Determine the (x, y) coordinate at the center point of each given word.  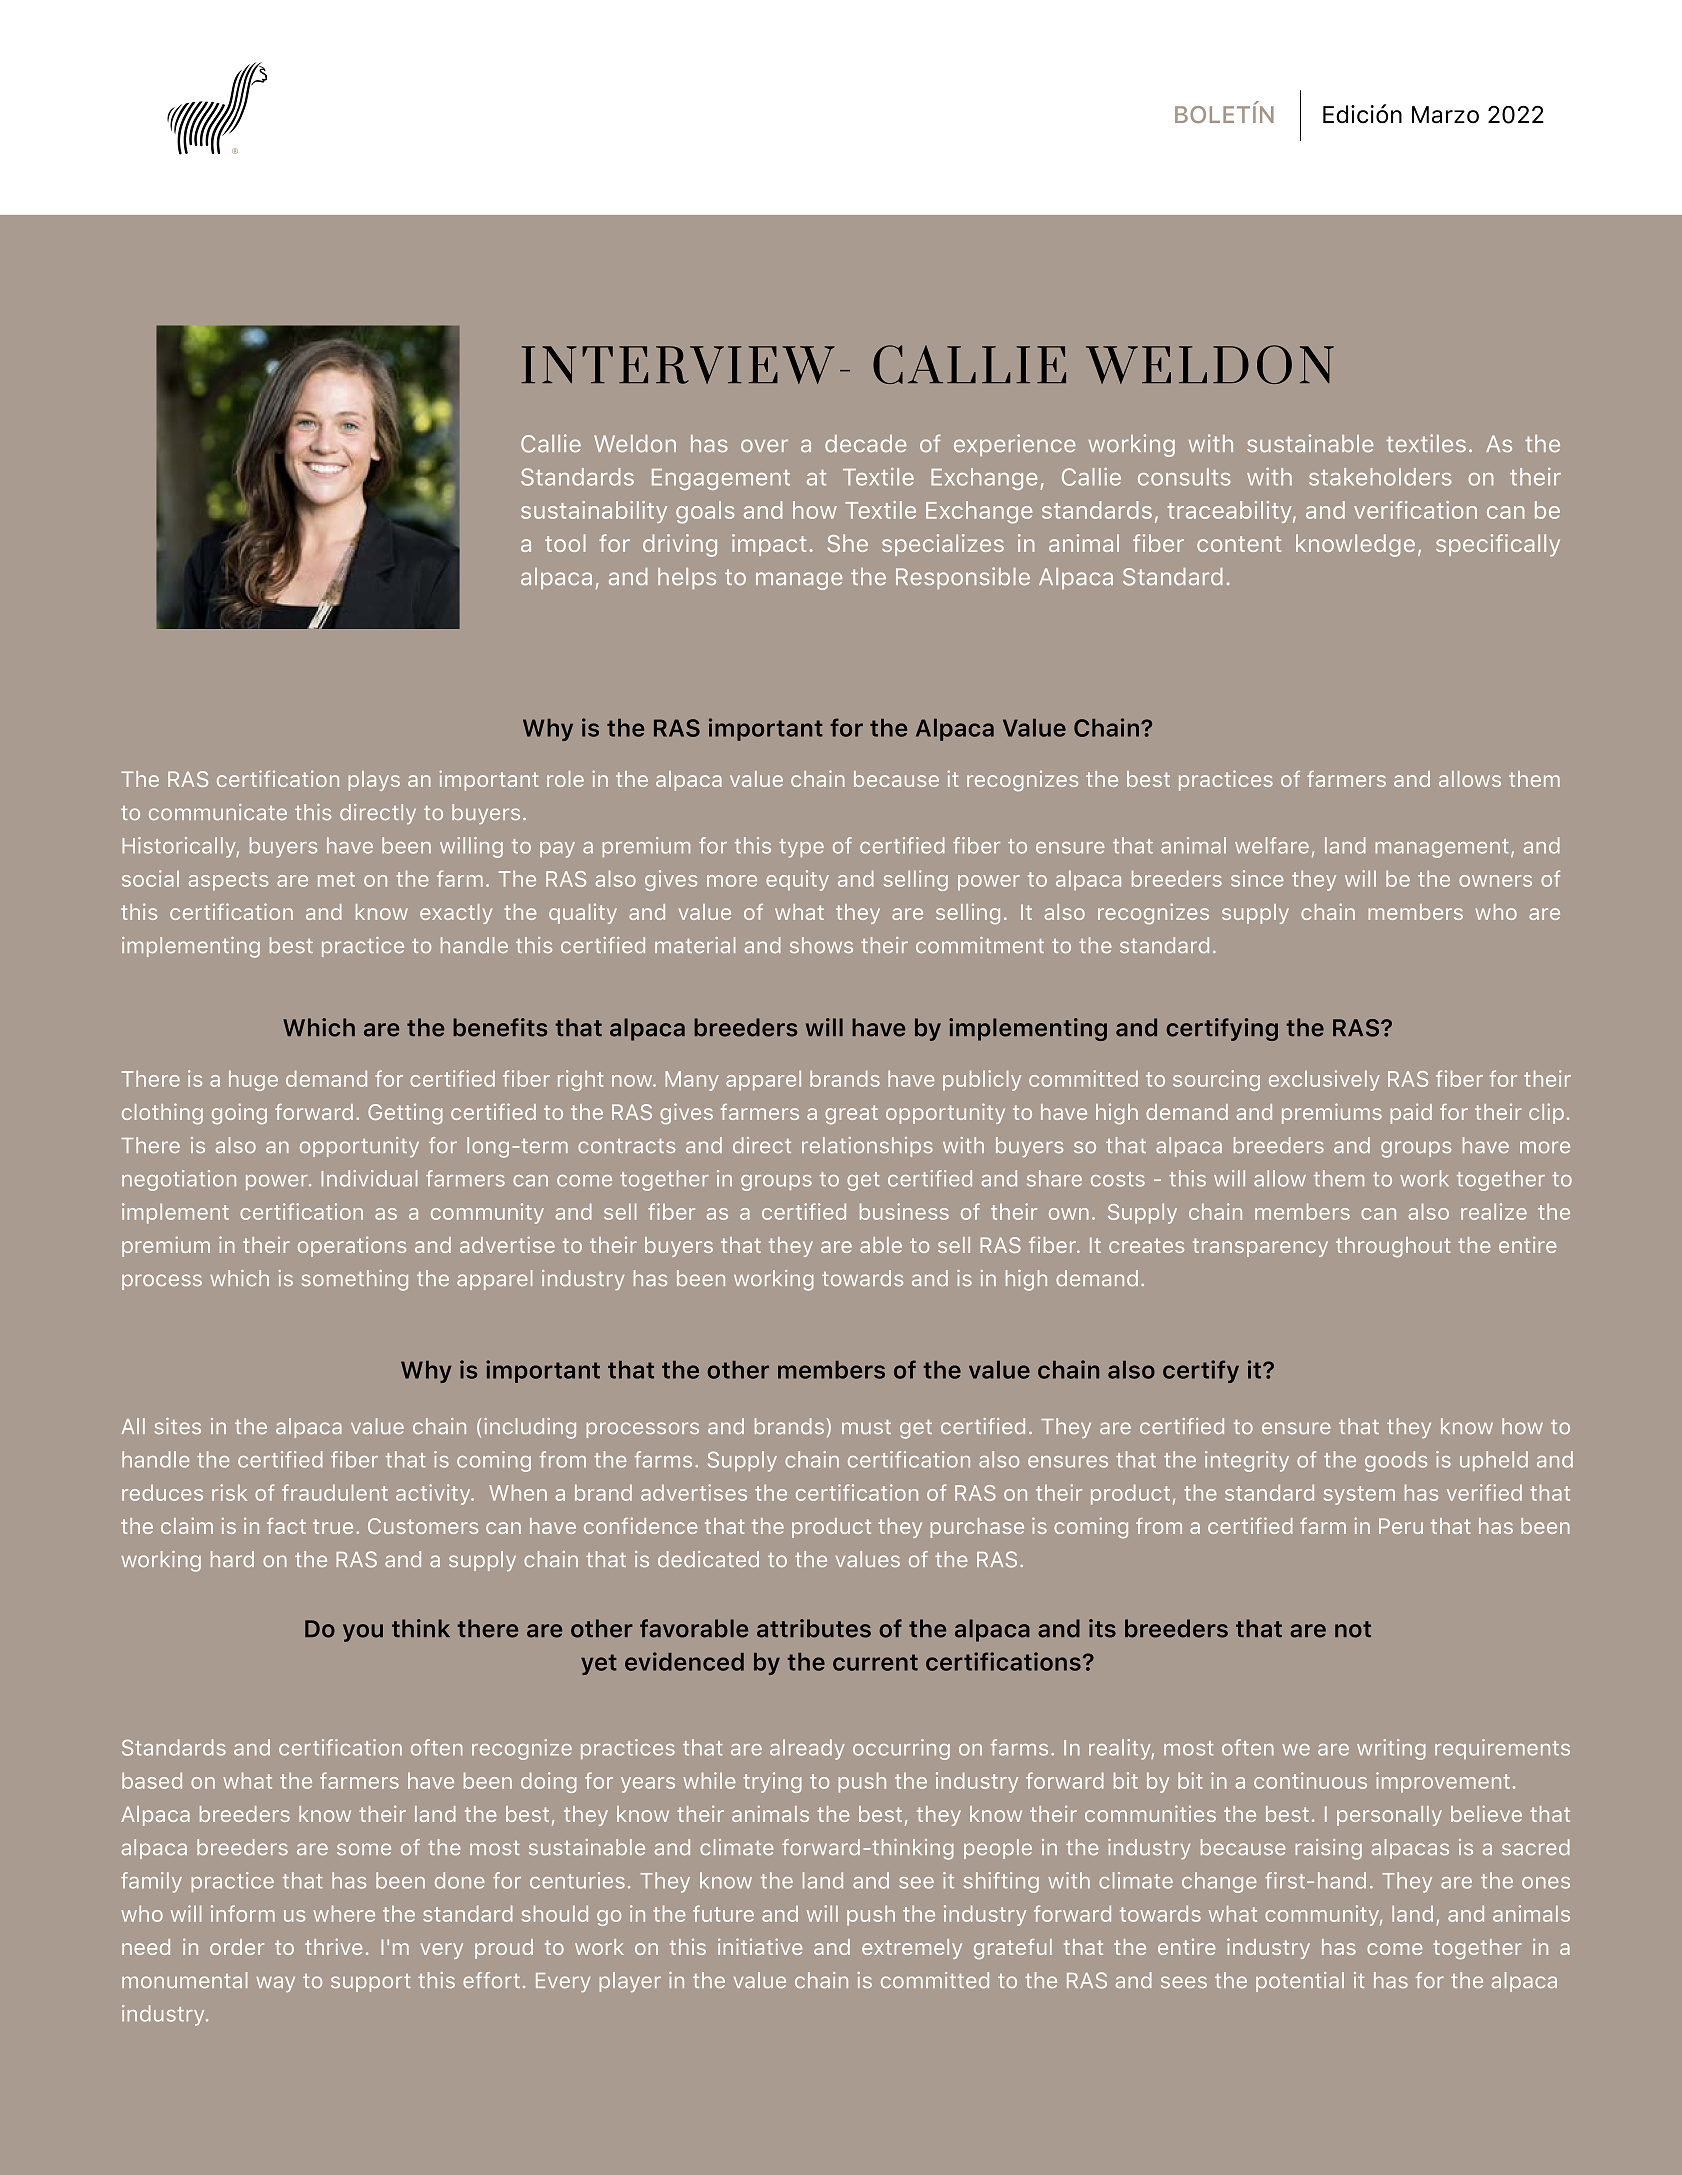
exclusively (1324, 1080)
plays (374, 781)
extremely (912, 1949)
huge (253, 1080)
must (866, 1427)
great (851, 1114)
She (847, 543)
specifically (1498, 545)
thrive (333, 1946)
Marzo (1445, 115)
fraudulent (335, 1492)
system (1359, 1495)
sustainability (594, 512)
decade (865, 443)
